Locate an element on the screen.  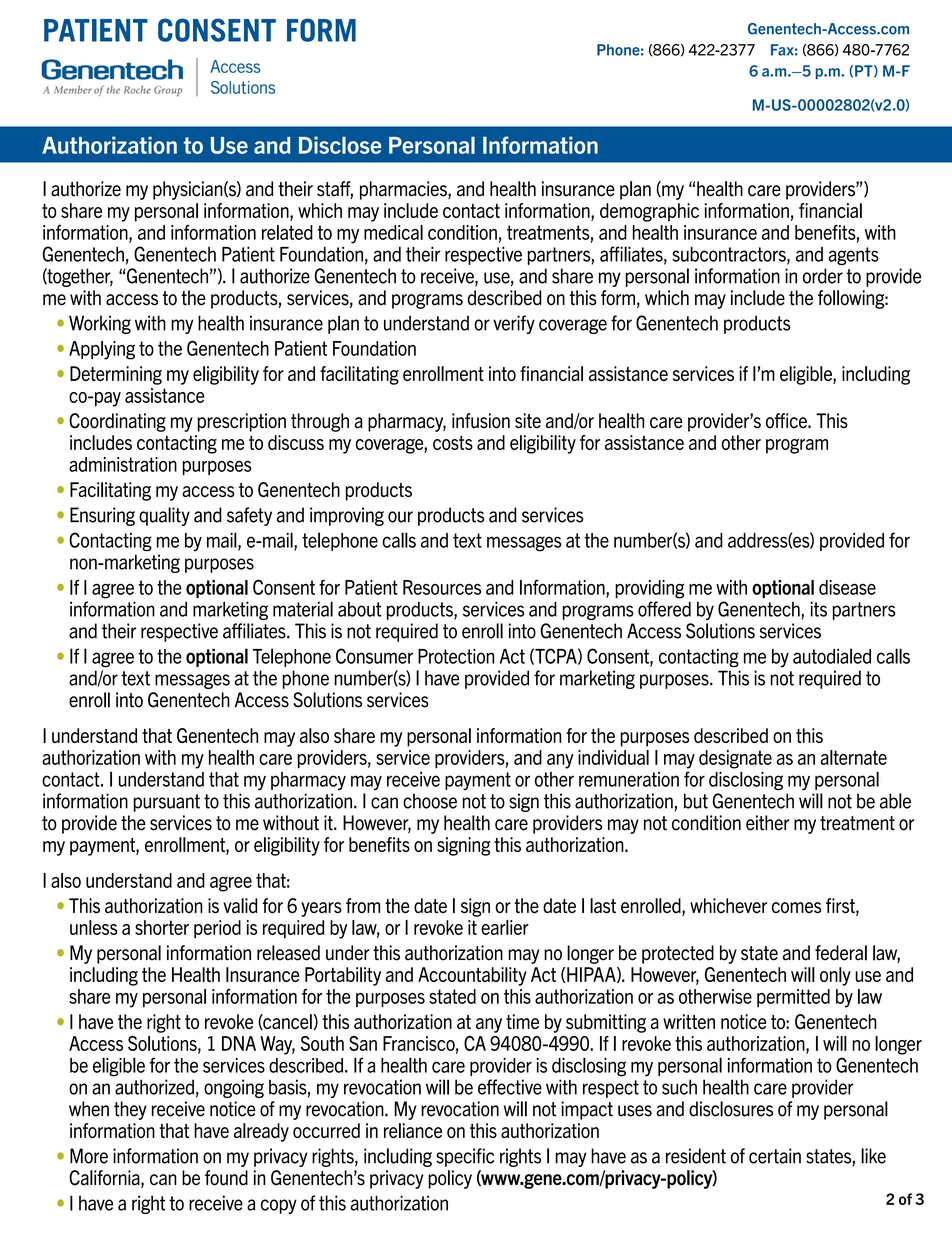
disease is located at coordinates (847, 587).
